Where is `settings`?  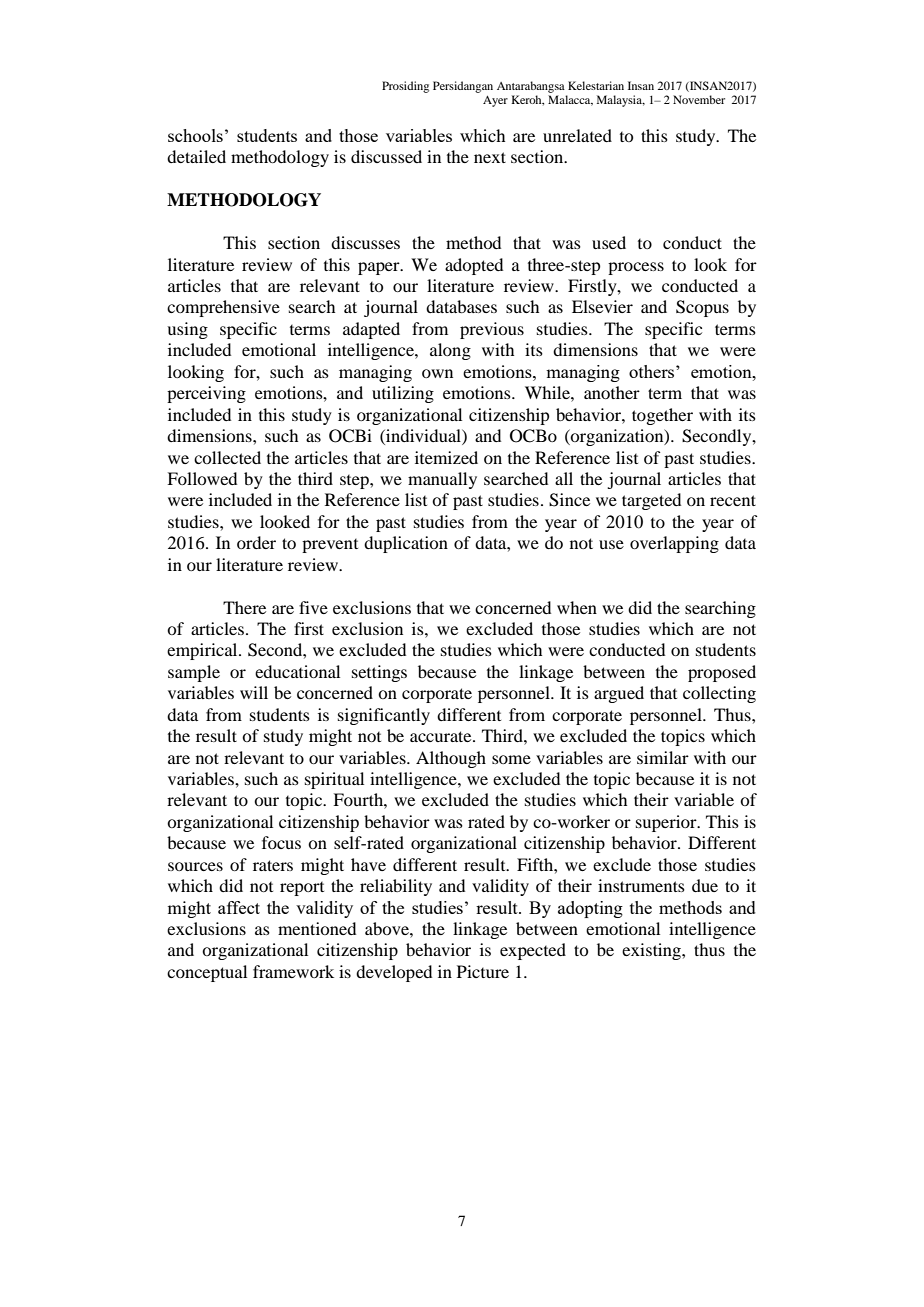
settings is located at coordinates (379, 673).
